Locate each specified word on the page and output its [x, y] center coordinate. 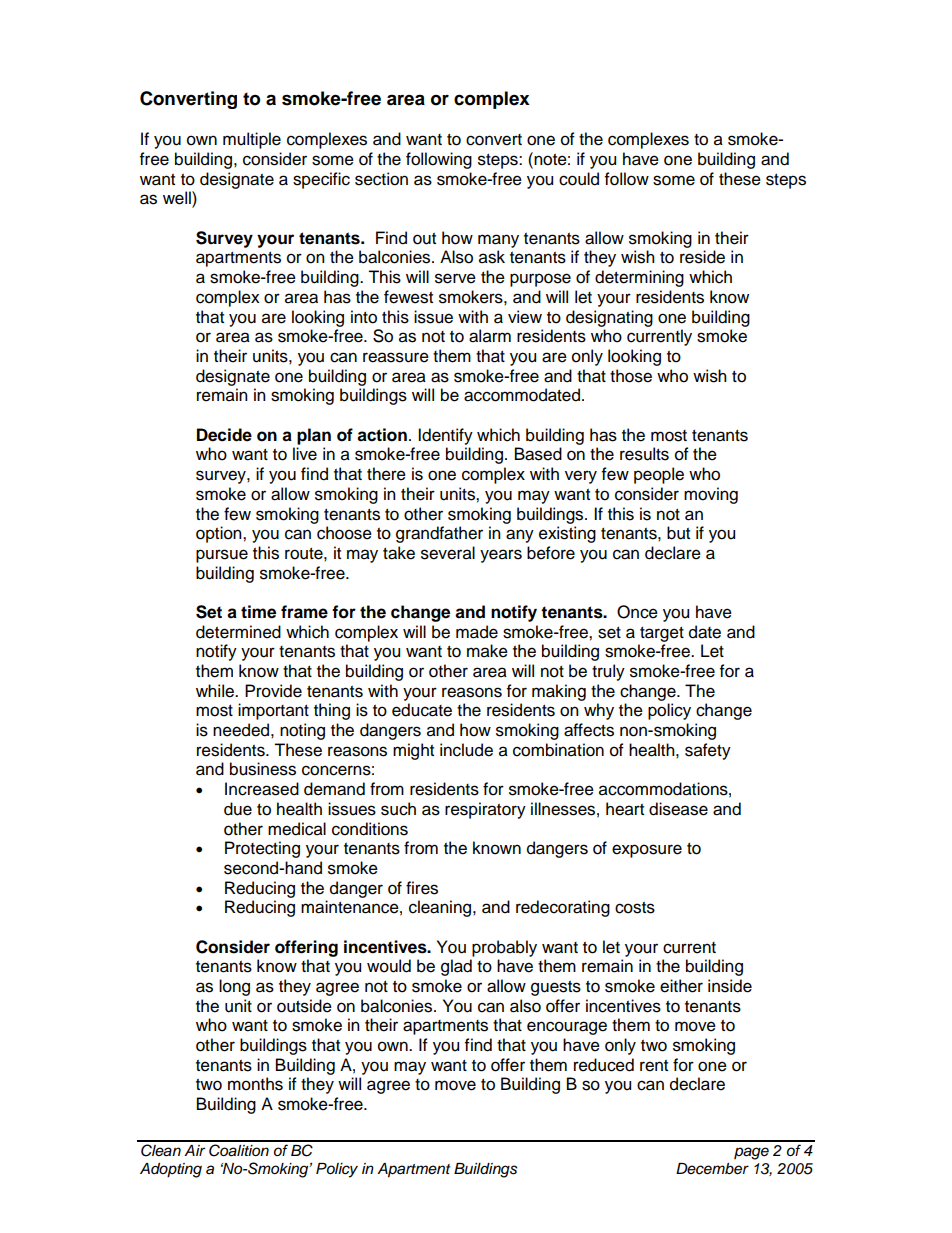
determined [238, 632]
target [662, 634]
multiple [252, 140]
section [381, 179]
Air [194, 1150]
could [579, 179]
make [487, 651]
